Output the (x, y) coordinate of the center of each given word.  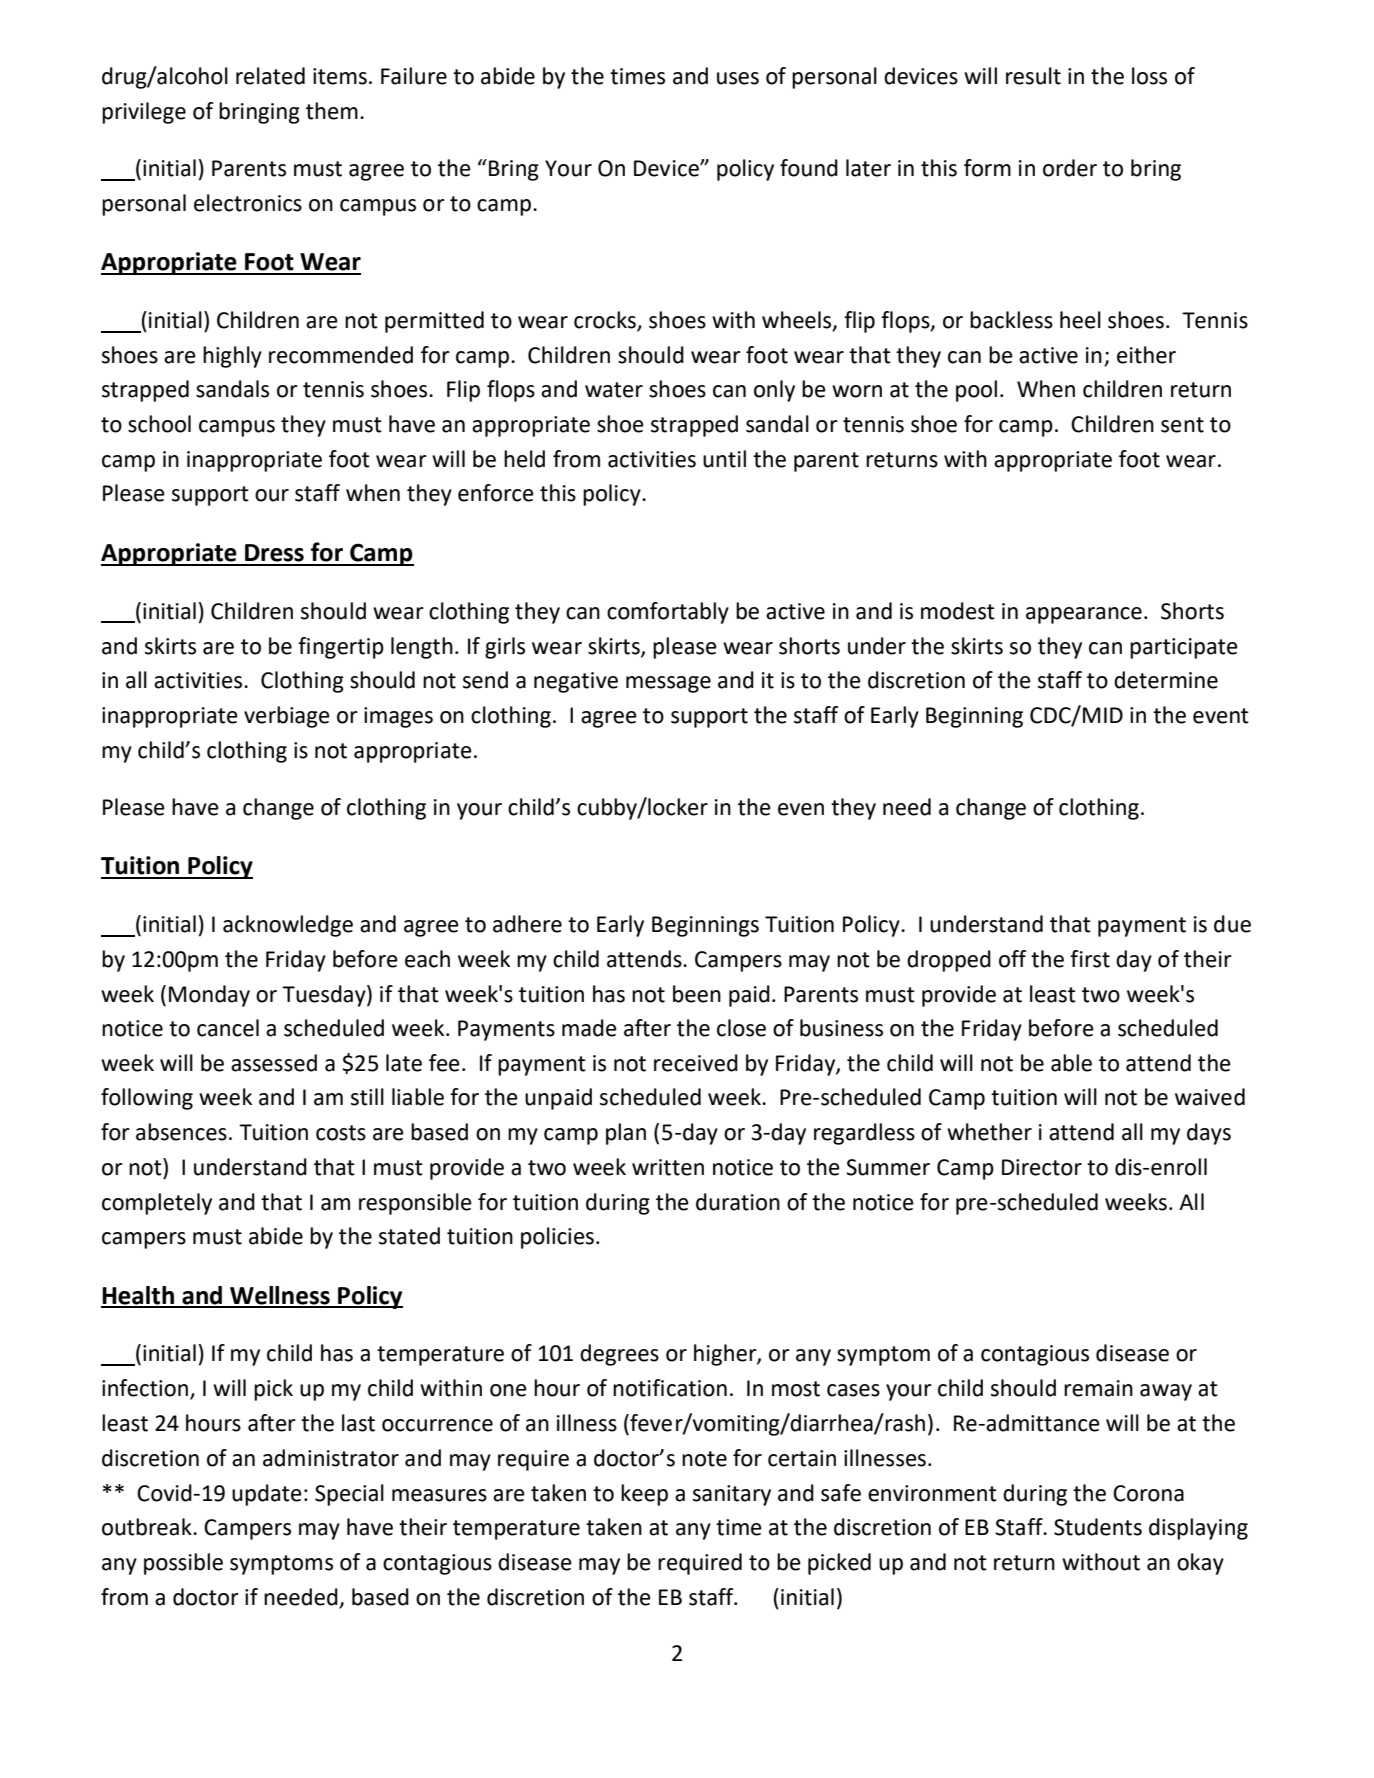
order (1070, 168)
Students (1098, 1527)
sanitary (732, 1495)
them (332, 111)
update (267, 1495)
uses (738, 78)
